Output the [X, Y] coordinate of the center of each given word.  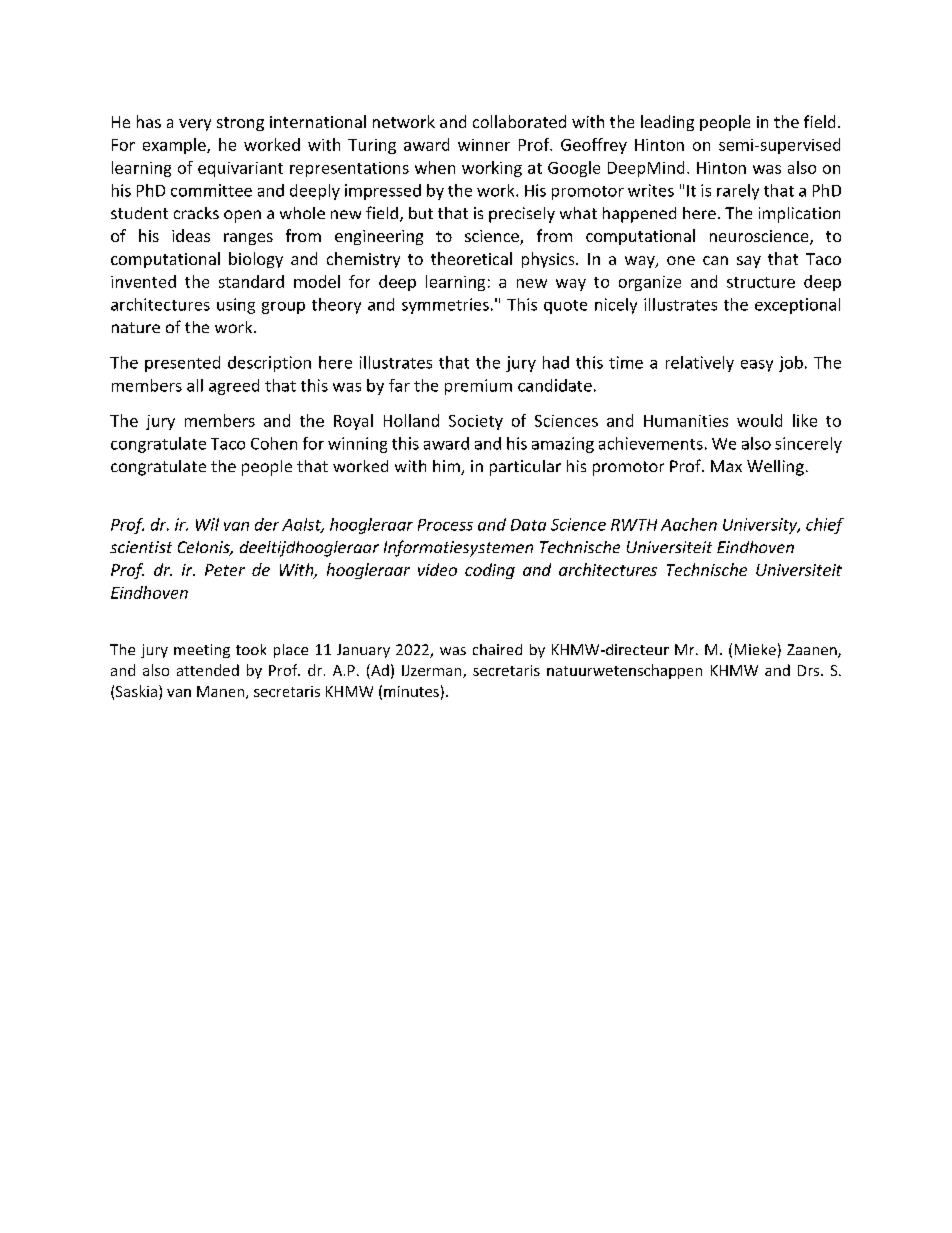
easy [757, 366]
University [761, 526]
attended [208, 670]
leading [667, 123]
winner [484, 145]
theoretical [471, 258]
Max [726, 466]
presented [182, 364]
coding [490, 571]
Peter [225, 570]
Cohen [274, 443]
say [749, 262]
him [447, 467]
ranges [248, 239]
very [195, 125]
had [556, 362]
